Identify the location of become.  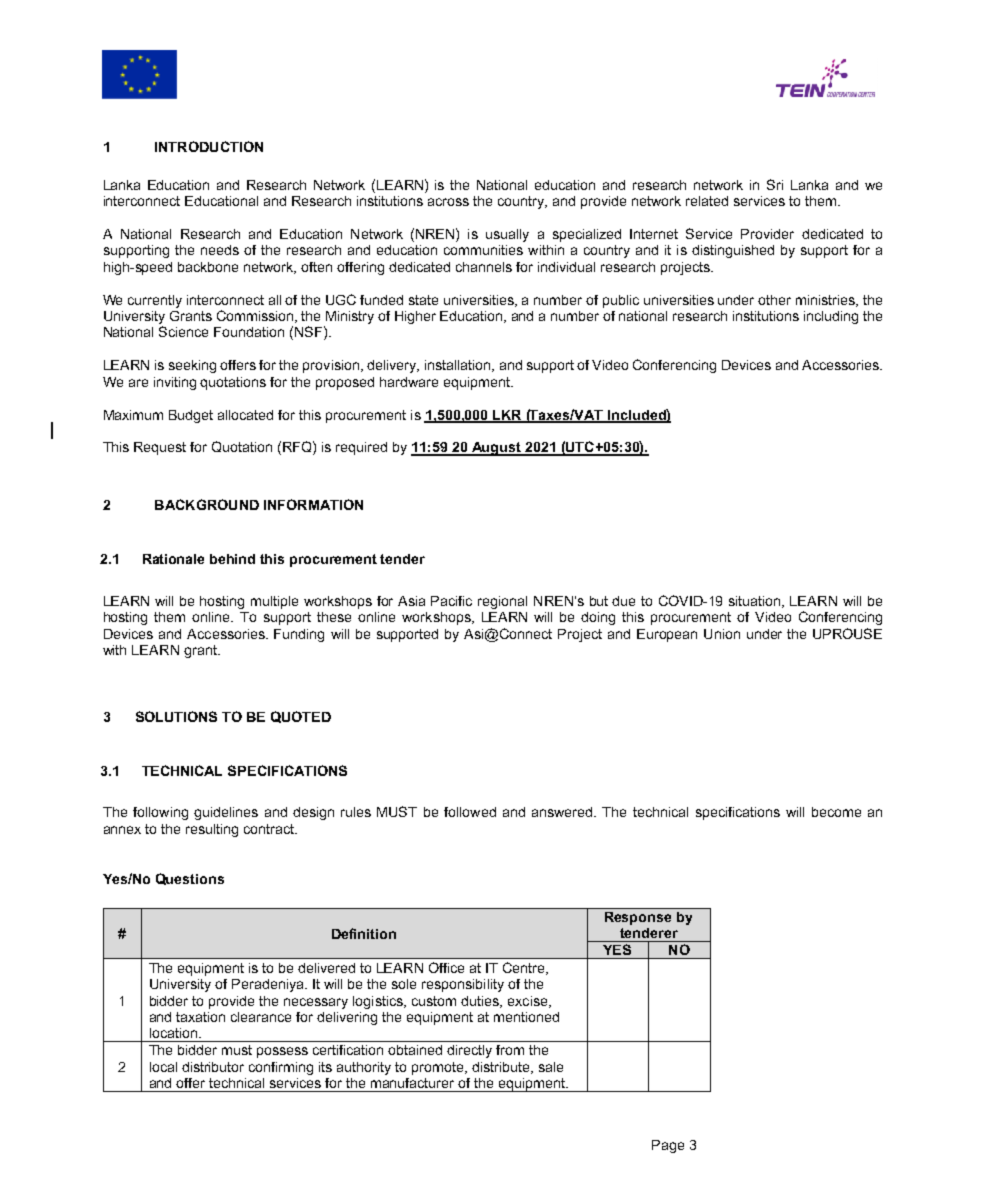
(836, 812).
